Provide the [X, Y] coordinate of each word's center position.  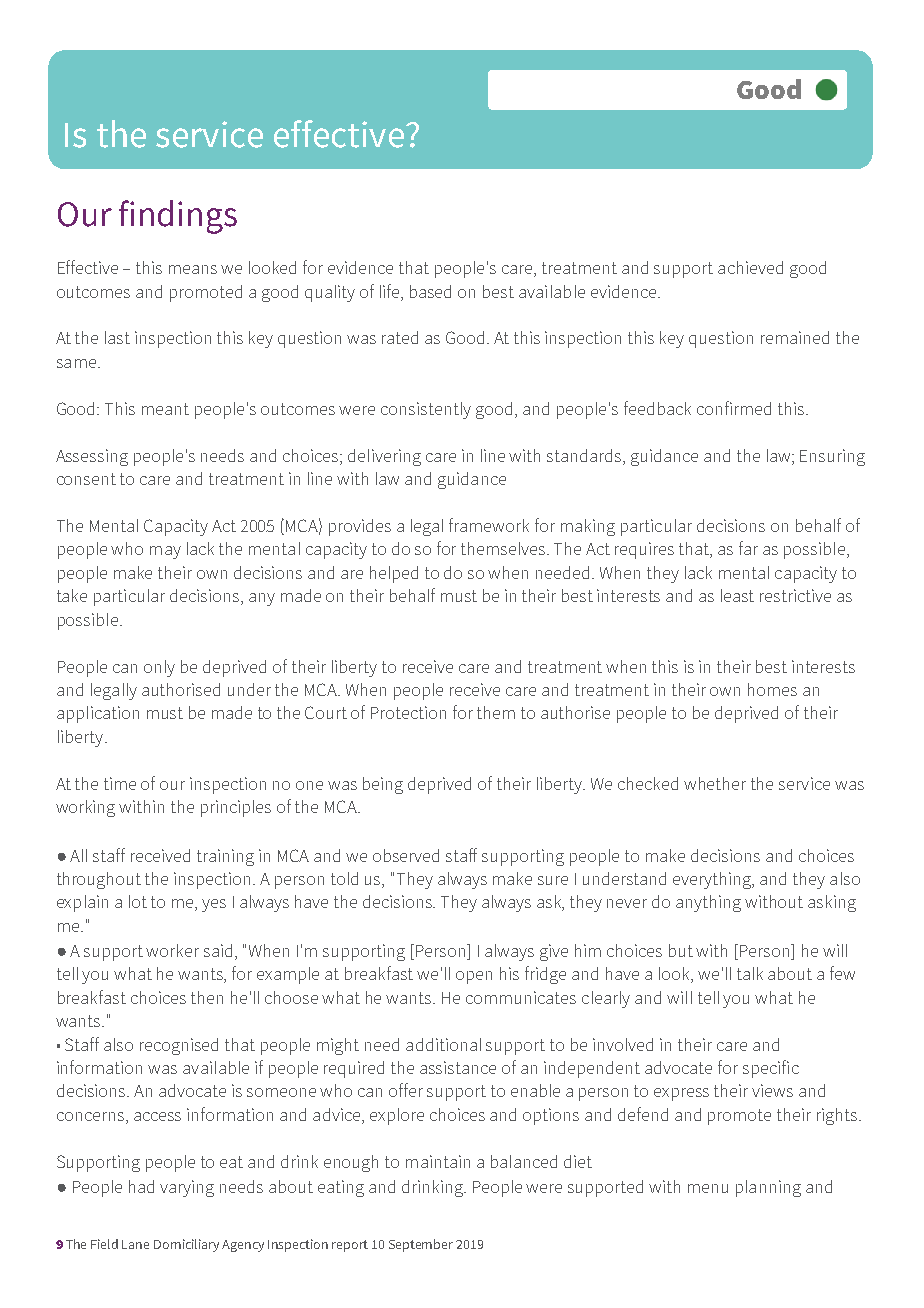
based [430, 291]
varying [187, 1188]
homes [772, 689]
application [98, 714]
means [193, 269]
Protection [408, 712]
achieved [750, 267]
